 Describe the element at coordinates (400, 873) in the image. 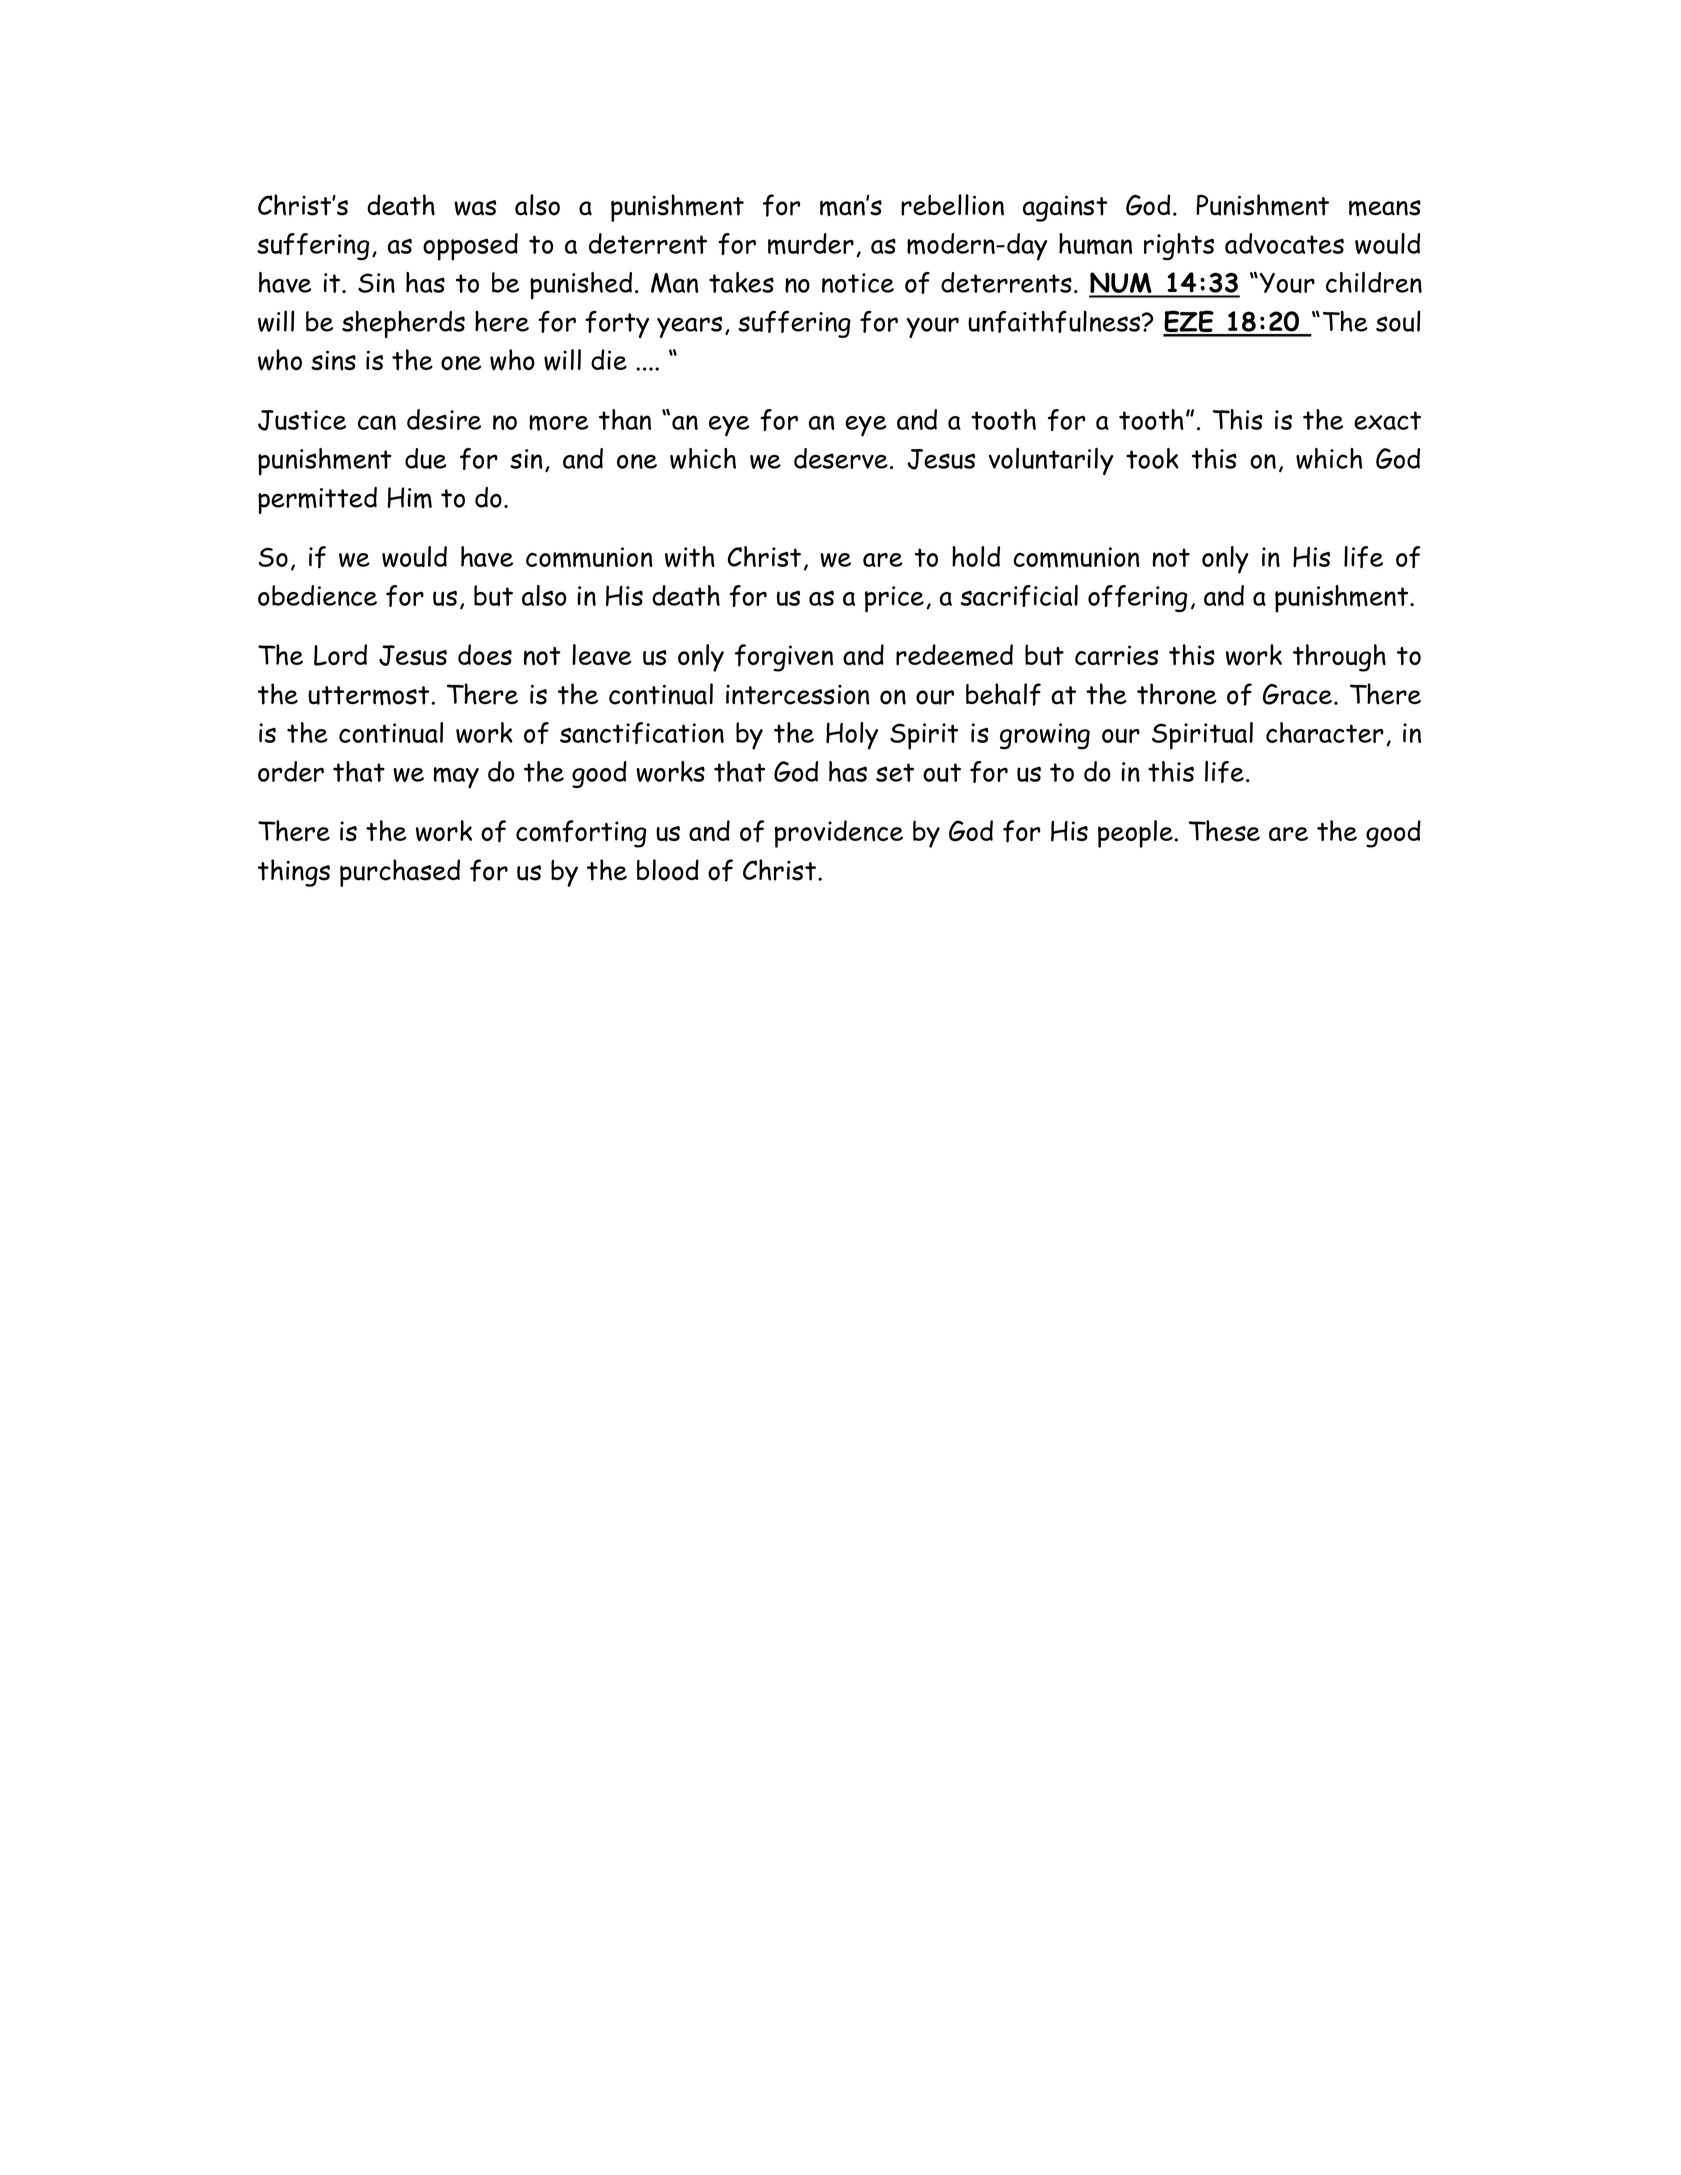

I see `purchased` at that location.
